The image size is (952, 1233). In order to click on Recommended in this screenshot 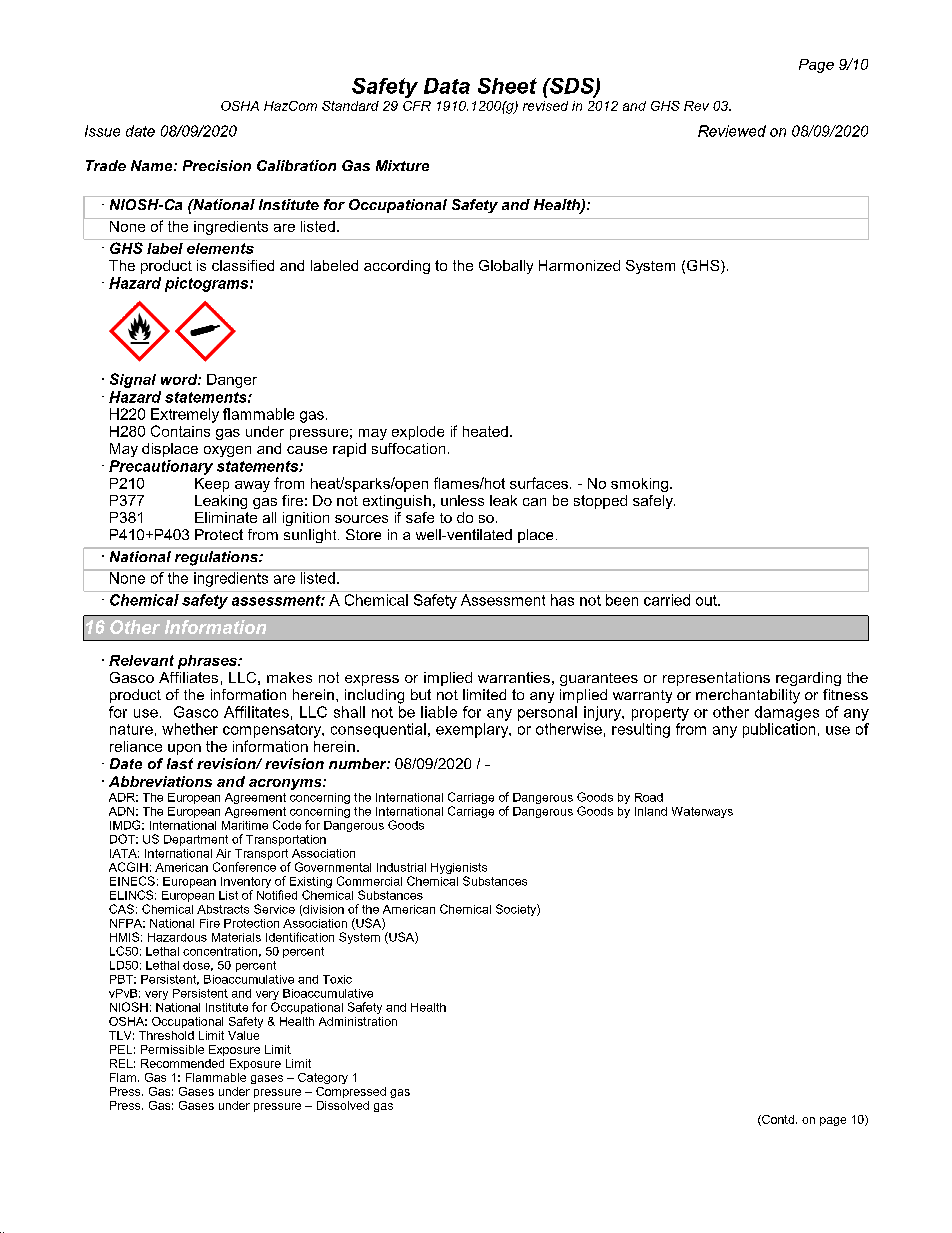, I will do `click(182, 1063)`.
